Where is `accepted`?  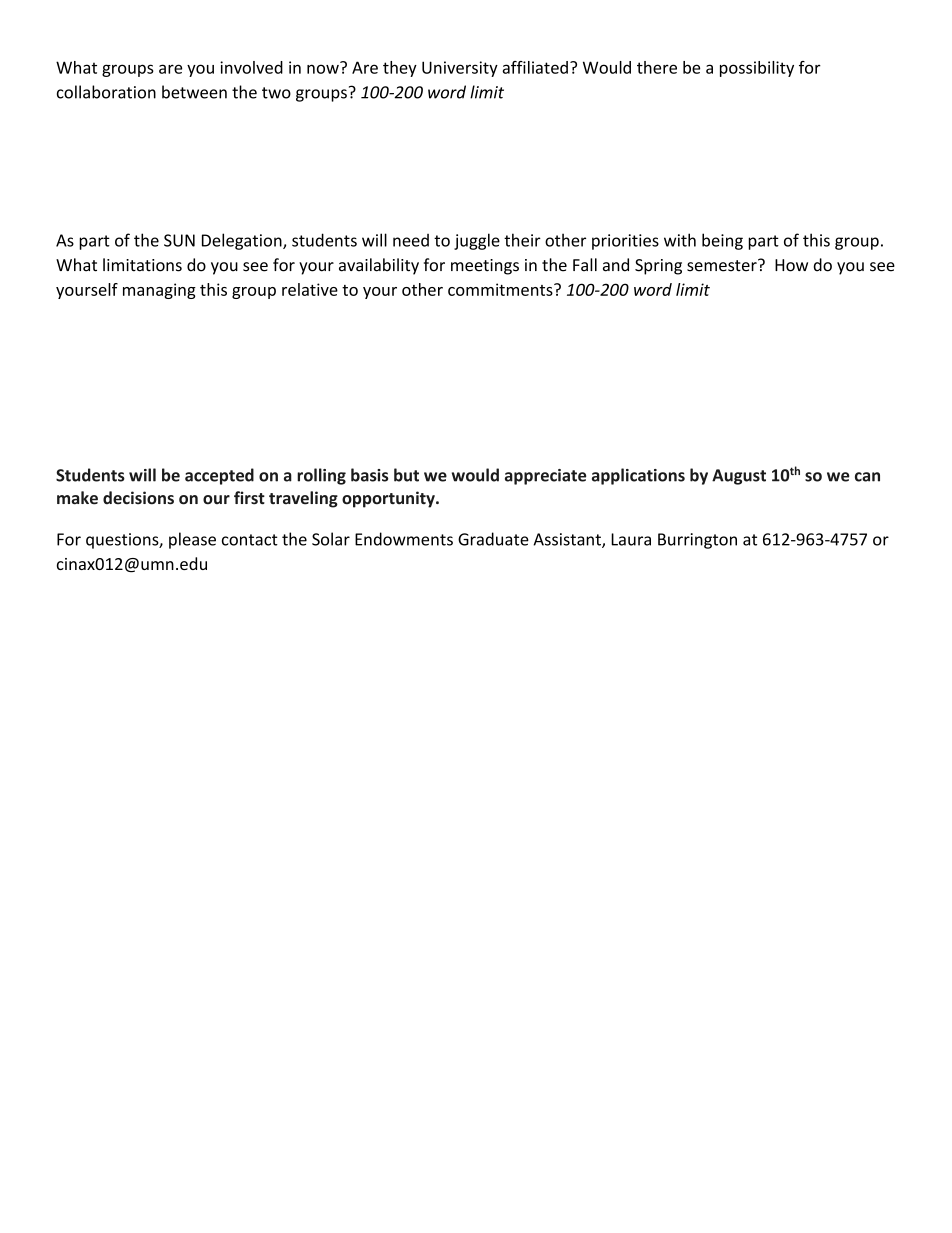
accepted is located at coordinates (219, 476).
